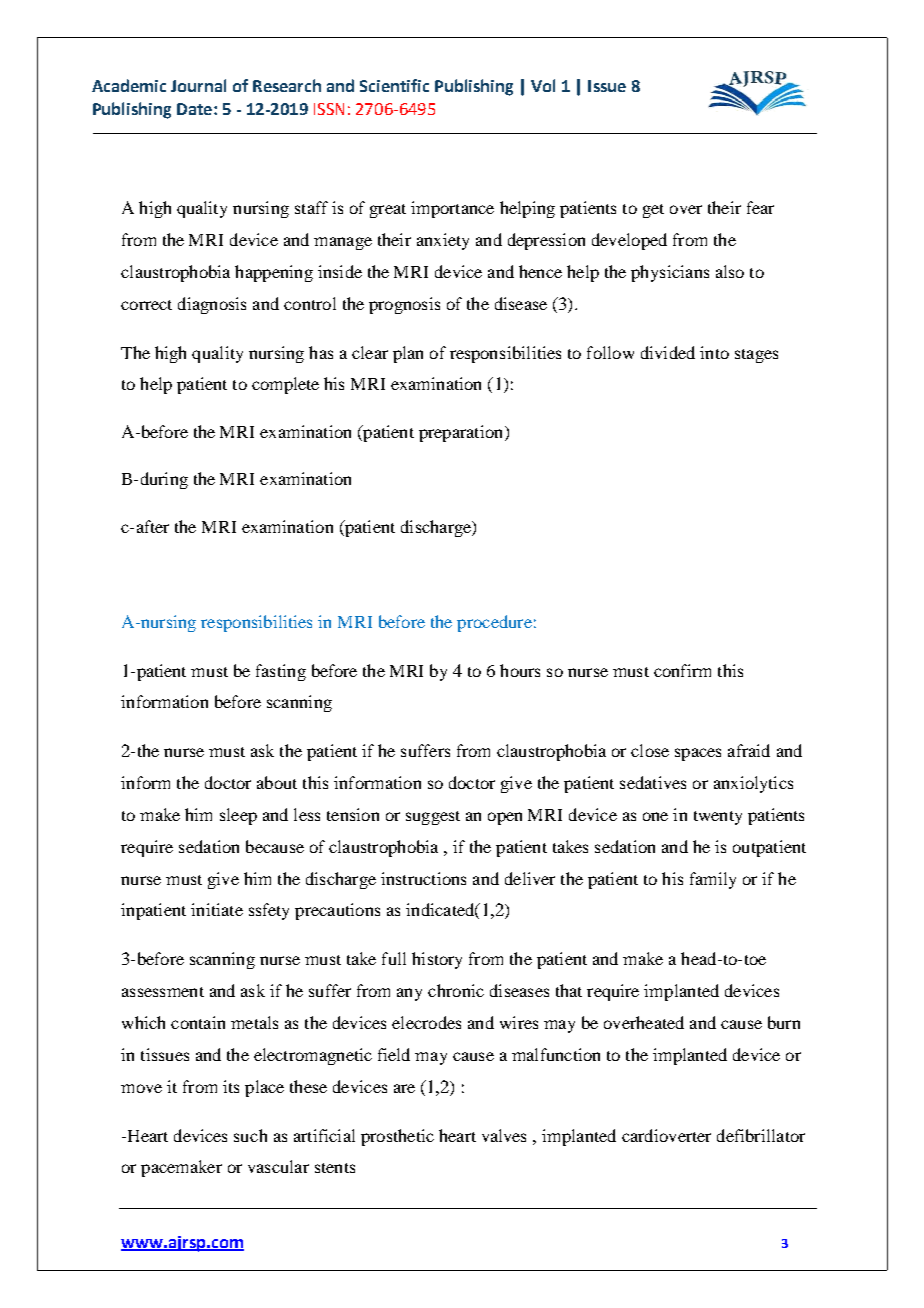  I want to click on defibrillator, so click(761, 1135).
